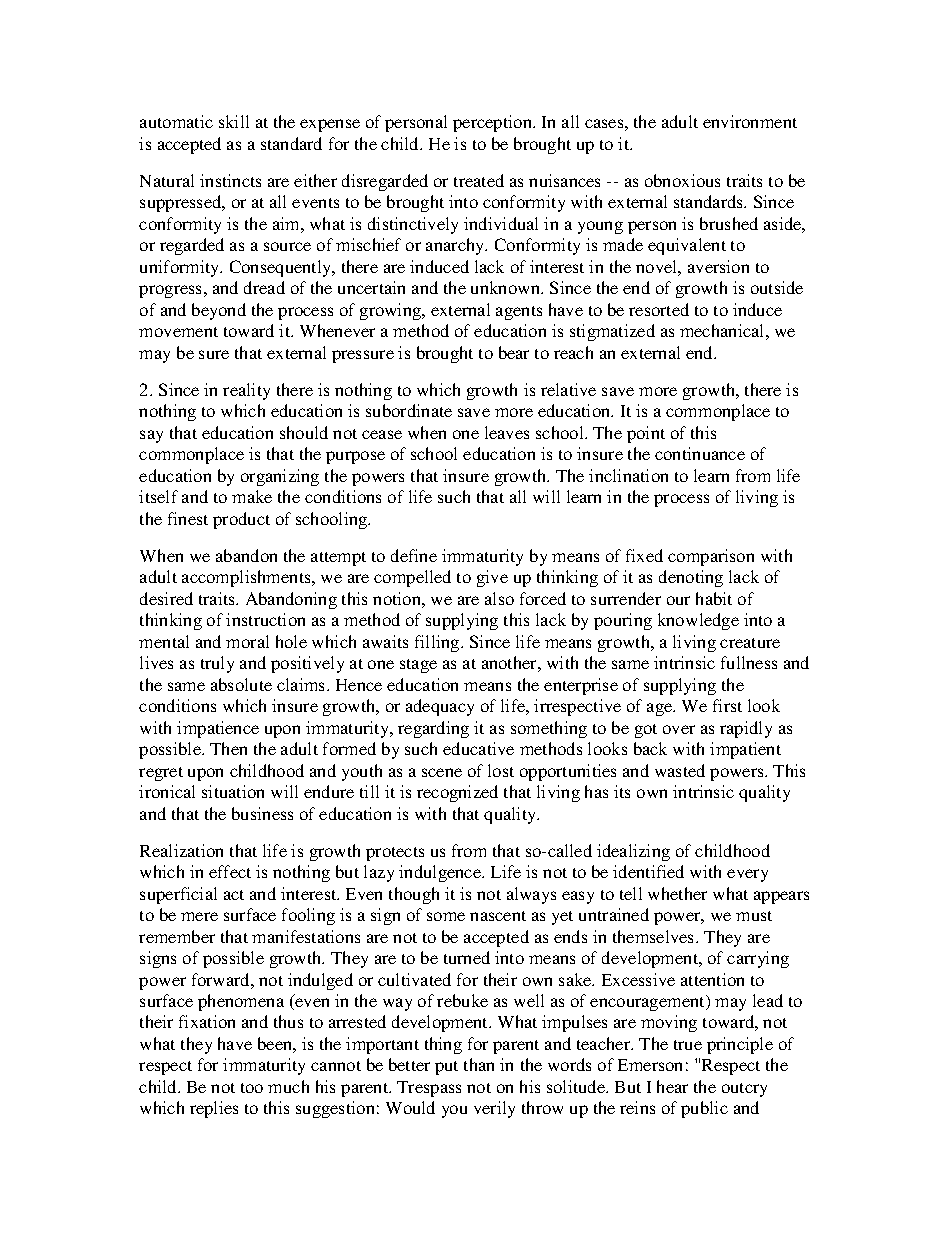  I want to click on than, so click(479, 1064).
